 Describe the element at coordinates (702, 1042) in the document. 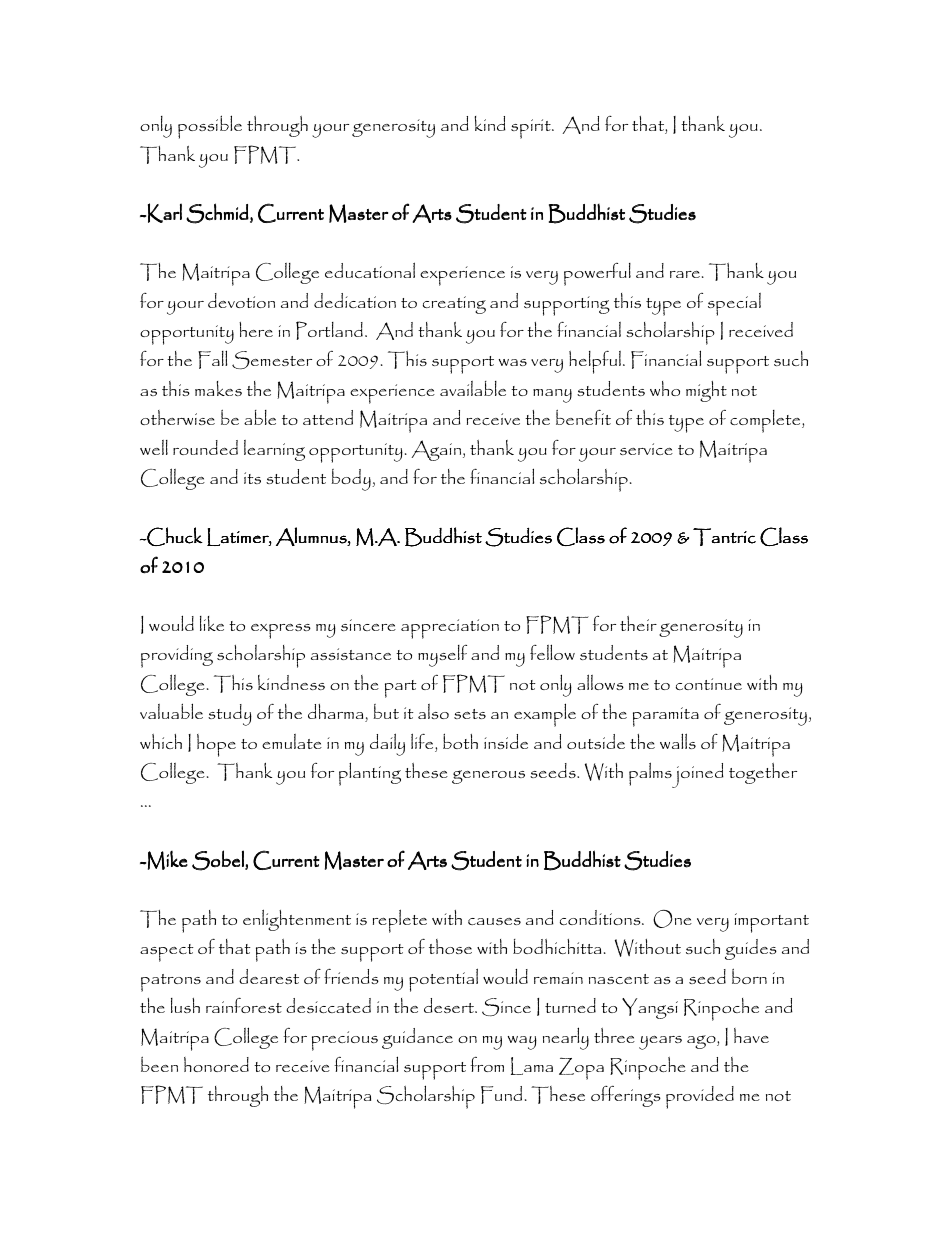

I see `ago` at that location.
